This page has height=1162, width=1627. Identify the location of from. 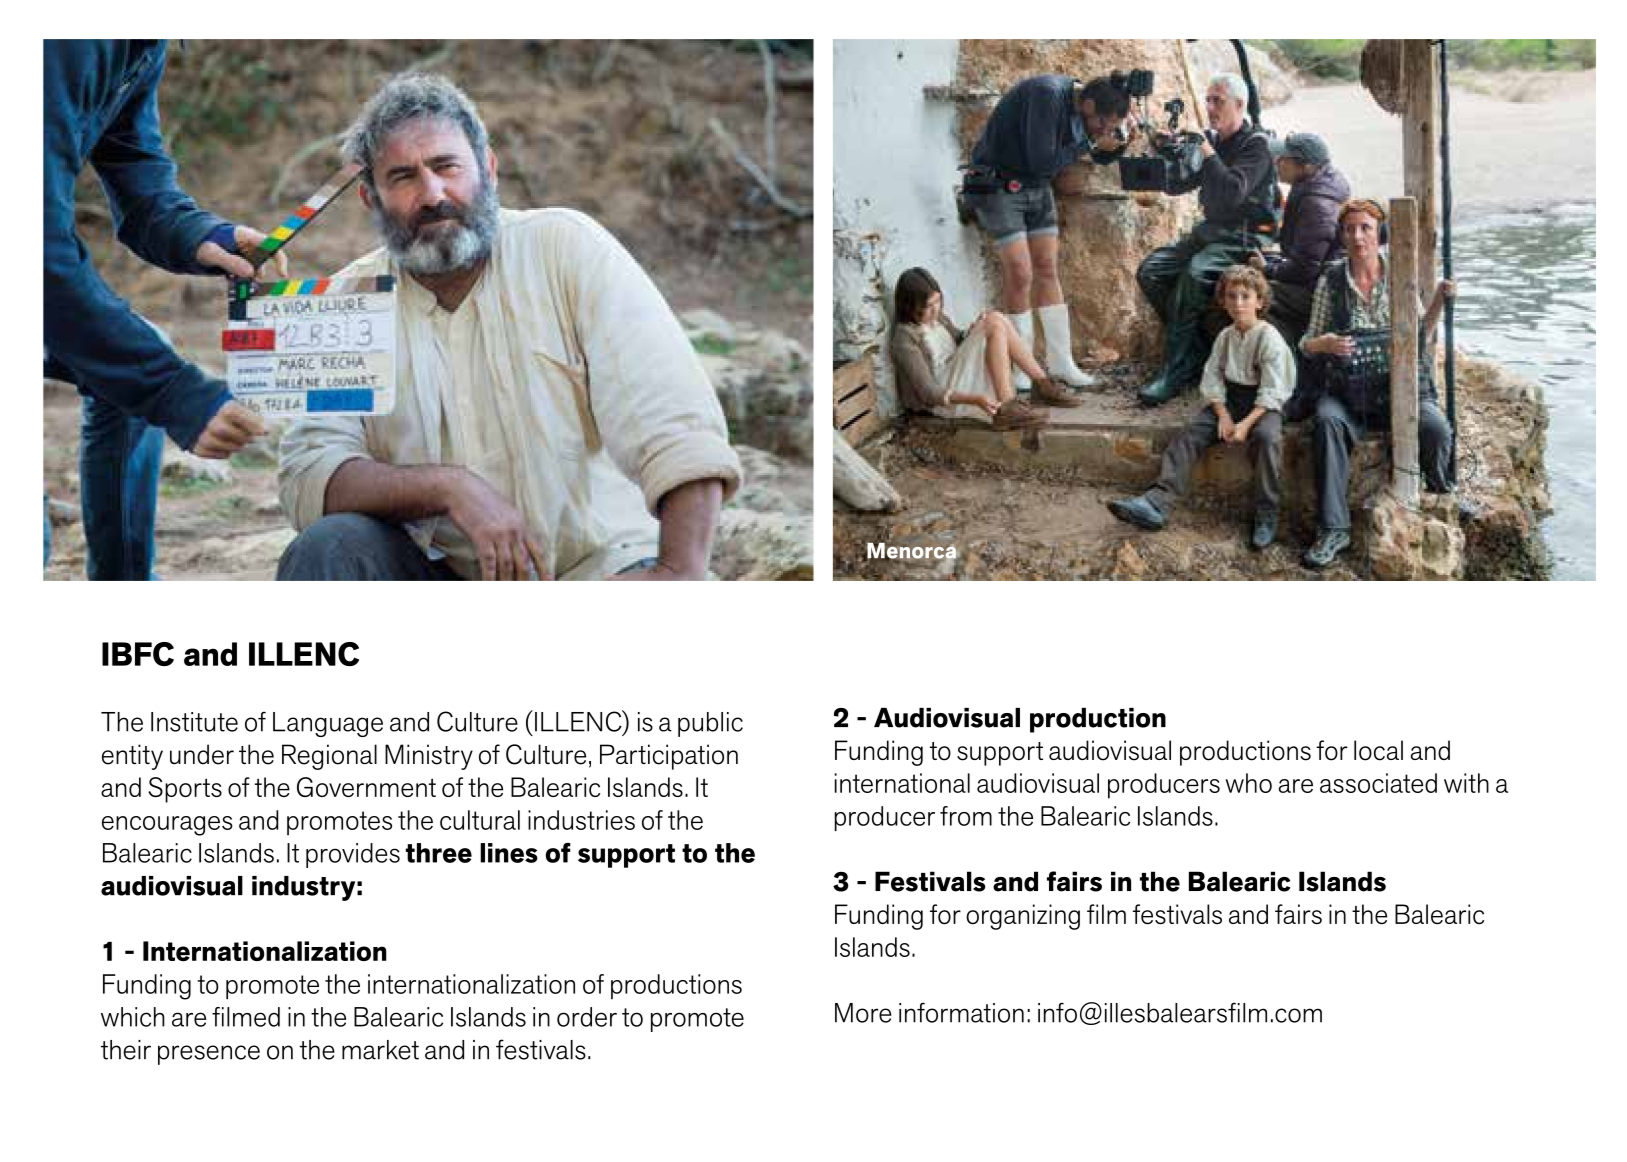
(966, 816).
